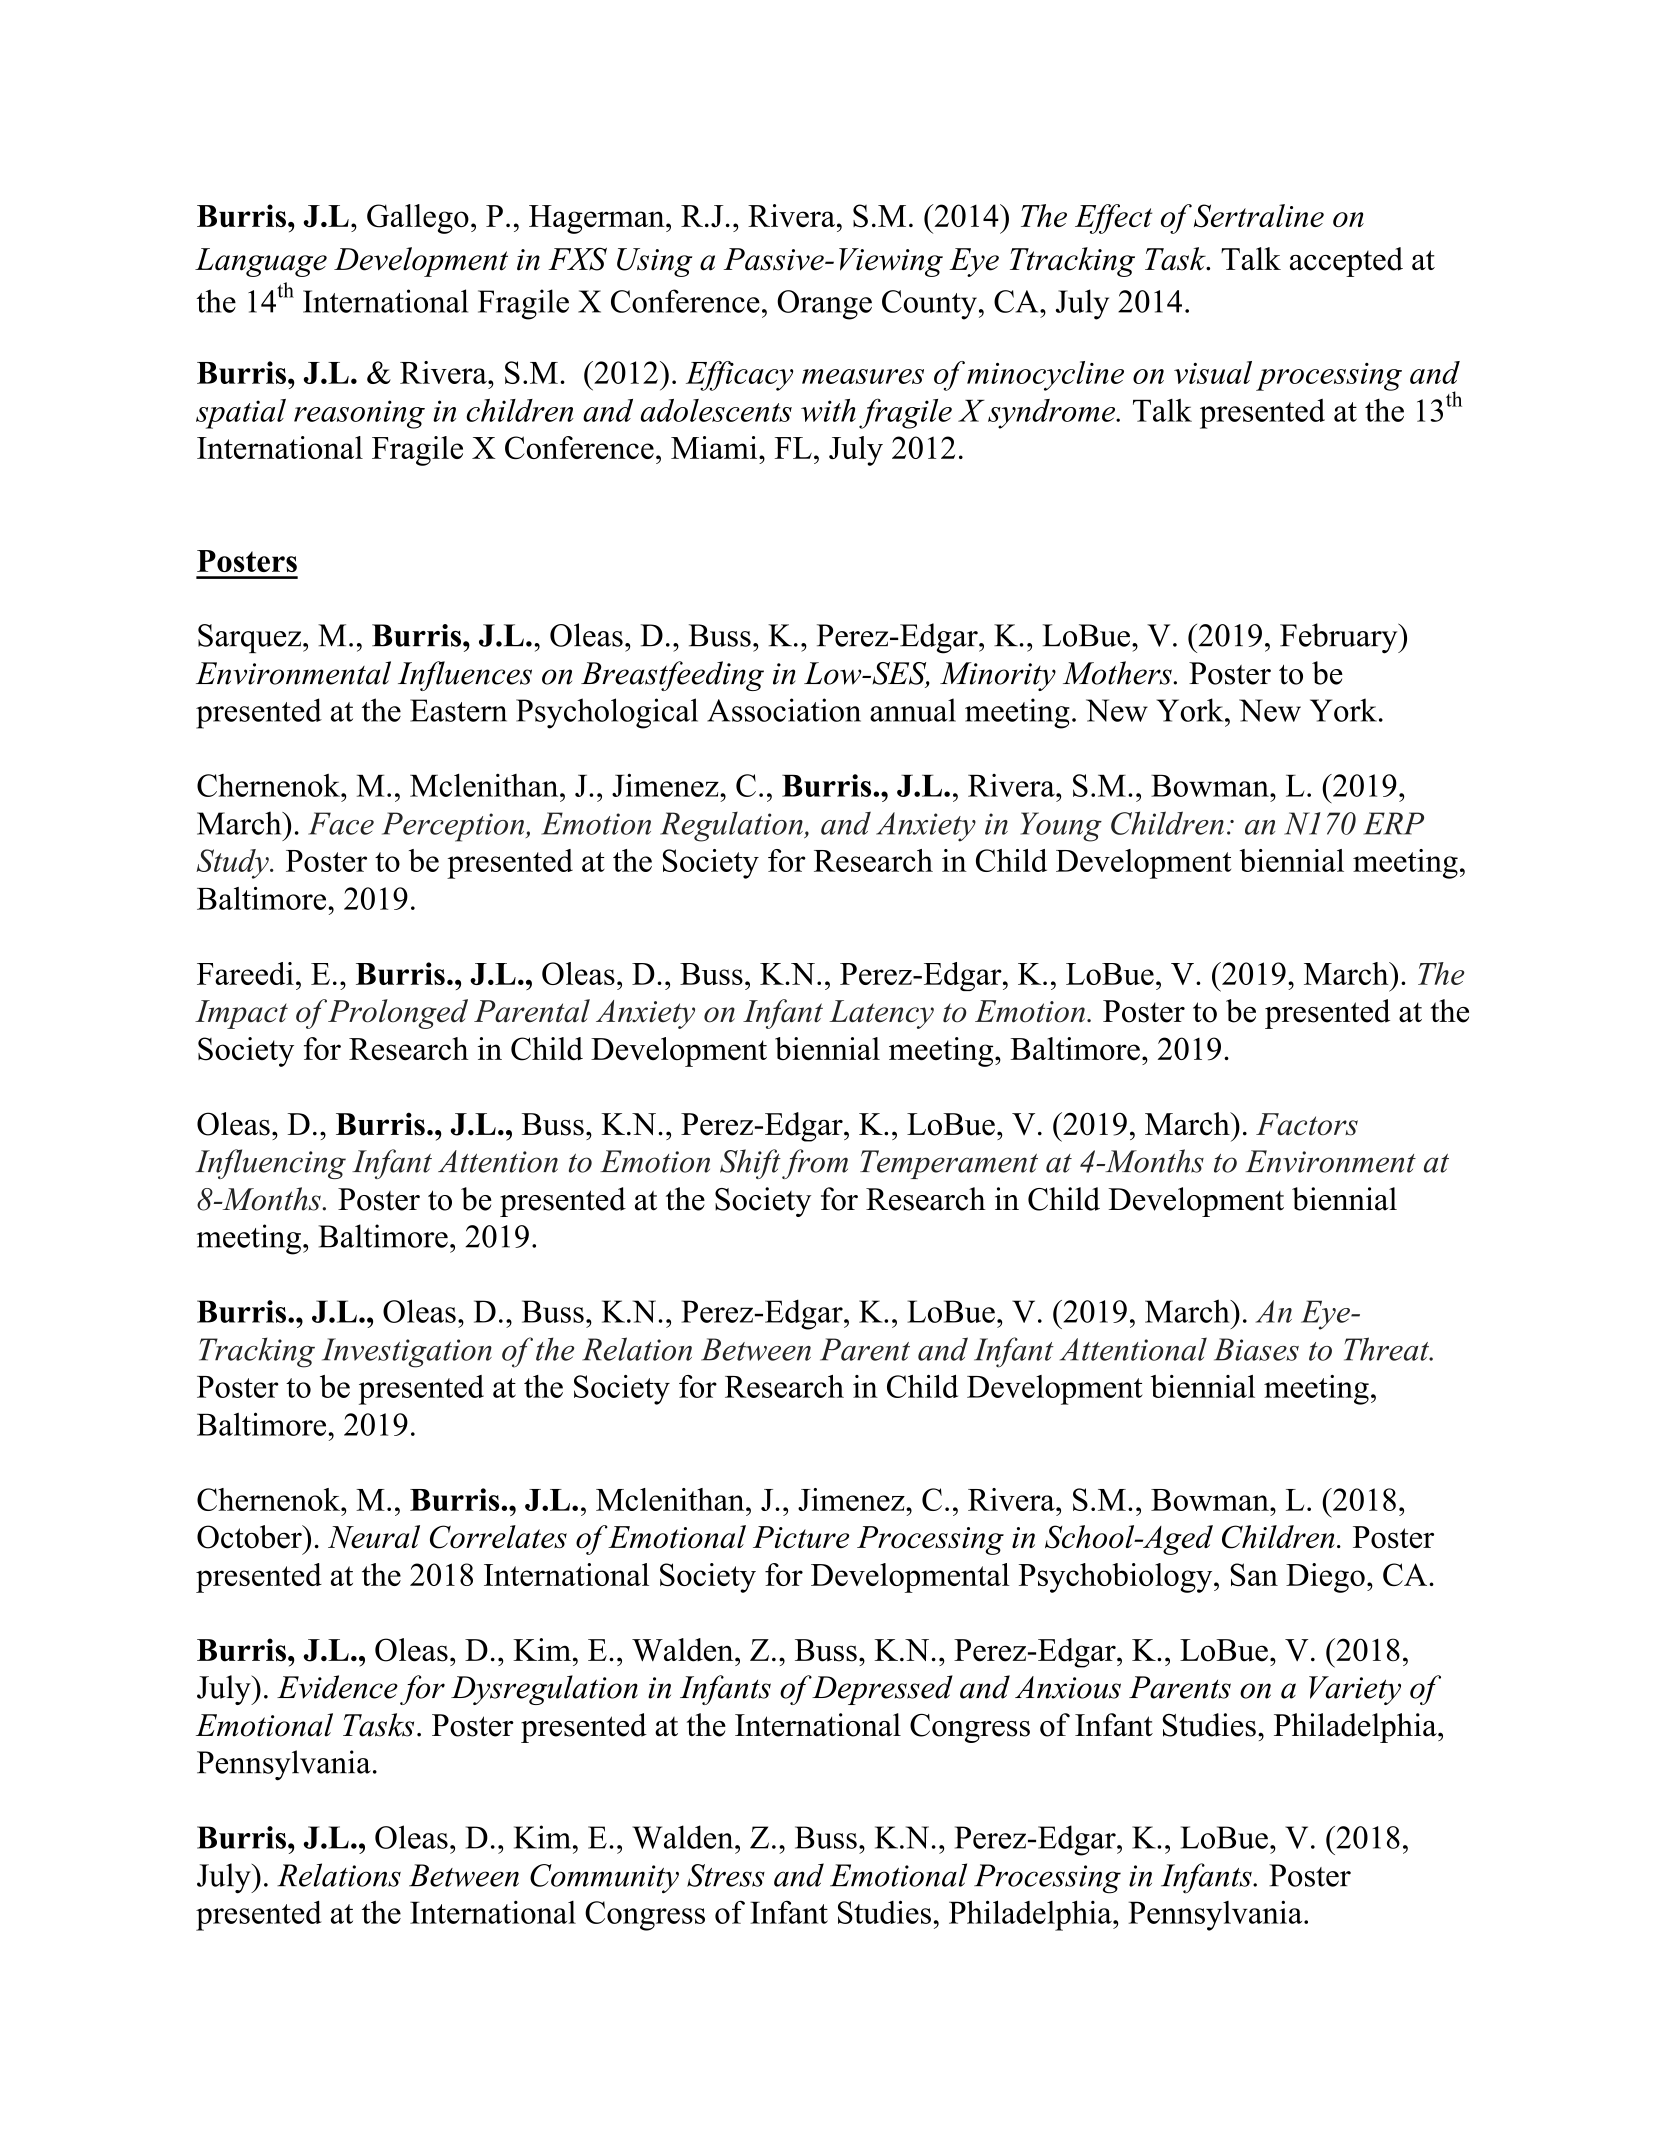  I want to click on County, so click(929, 305).
